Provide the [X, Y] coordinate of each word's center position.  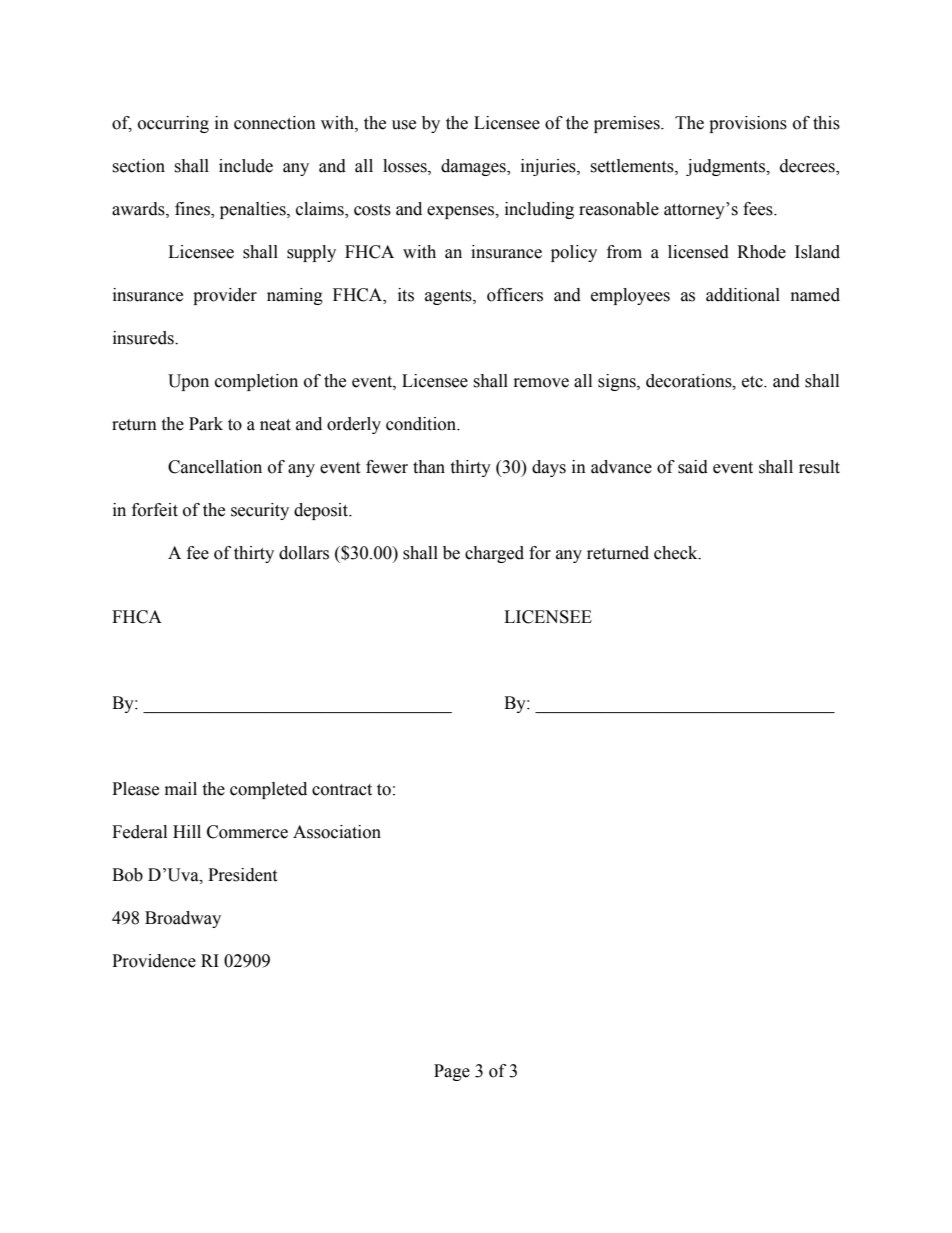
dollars [304, 553]
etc [753, 382]
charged [494, 554]
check [677, 553]
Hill [187, 831]
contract [342, 790]
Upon [188, 382]
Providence [154, 961]
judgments [727, 167]
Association [337, 832]
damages [474, 167]
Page [452, 1072]
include [246, 166]
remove [541, 383]
